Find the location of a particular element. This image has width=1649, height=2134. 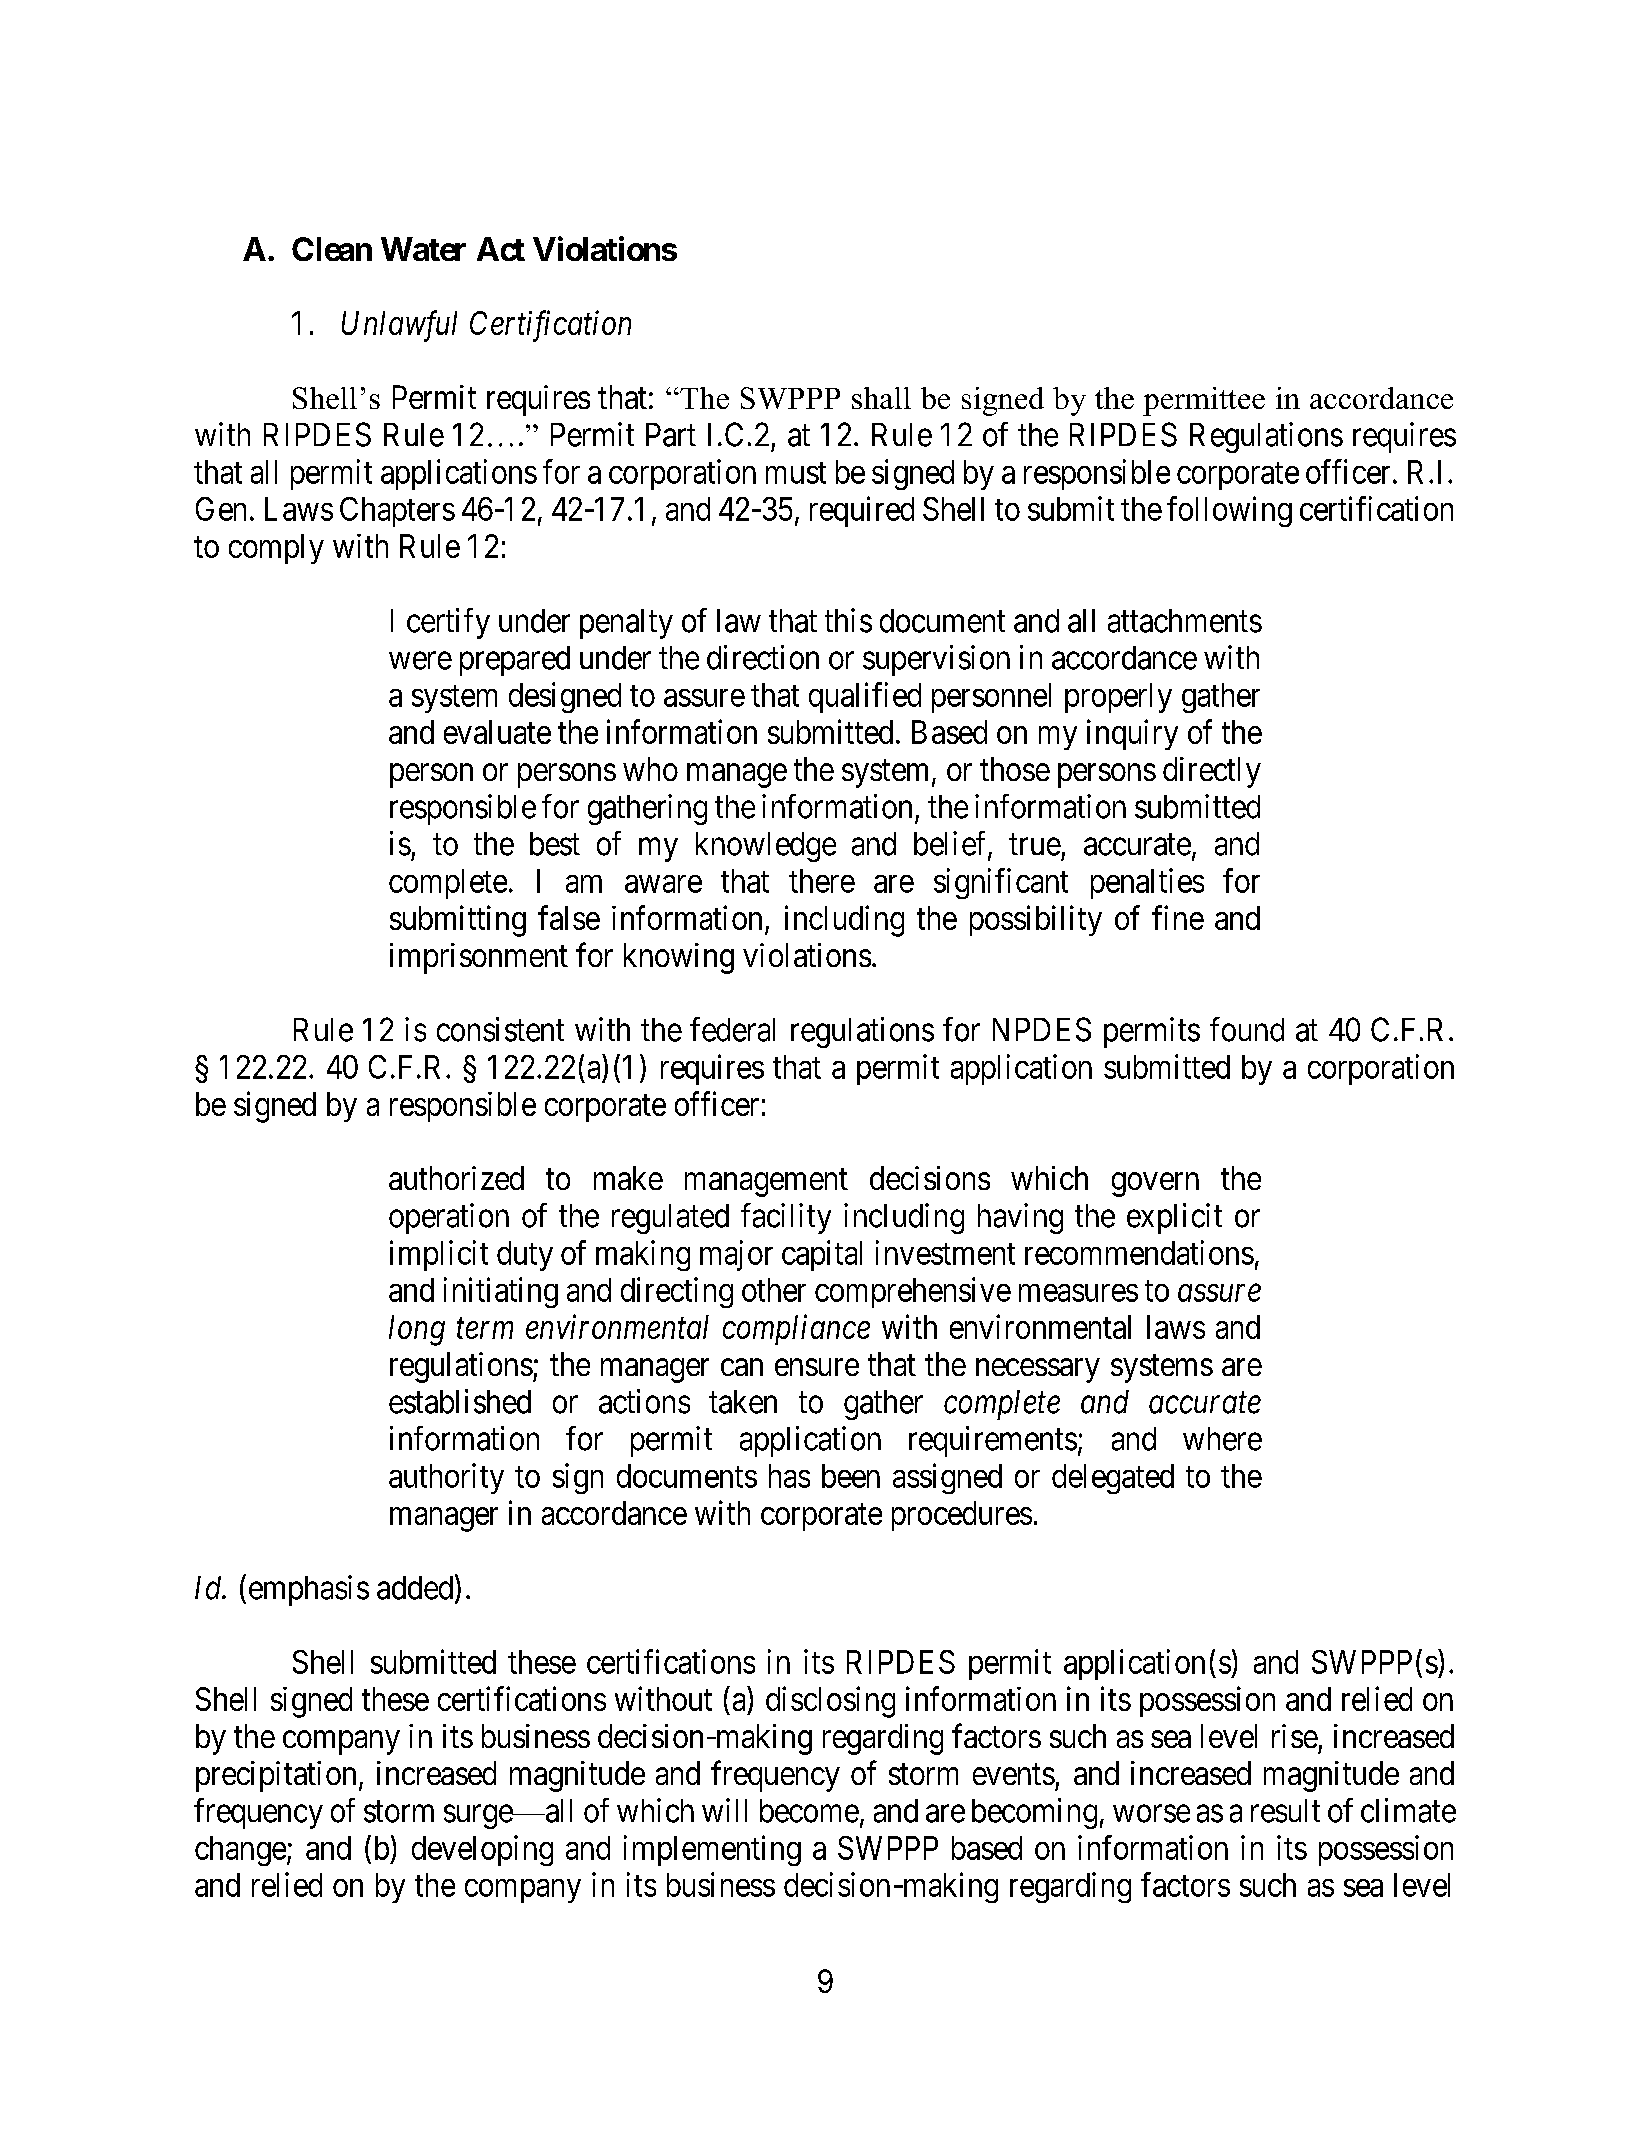

found is located at coordinates (1247, 1029).
